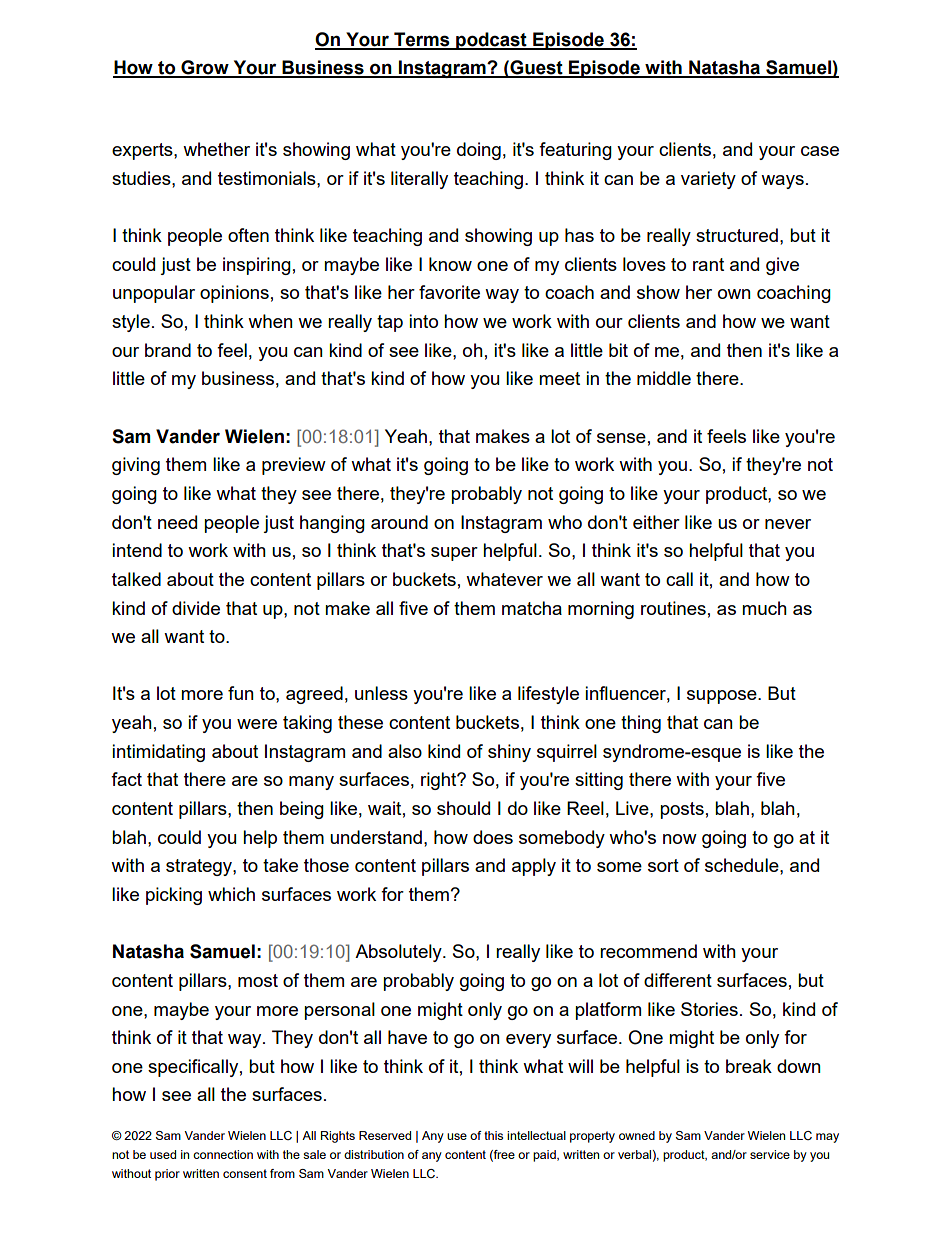 This screenshot has height=1233, width=952. What do you see at coordinates (463, 808) in the screenshot?
I see `should` at bounding box center [463, 808].
